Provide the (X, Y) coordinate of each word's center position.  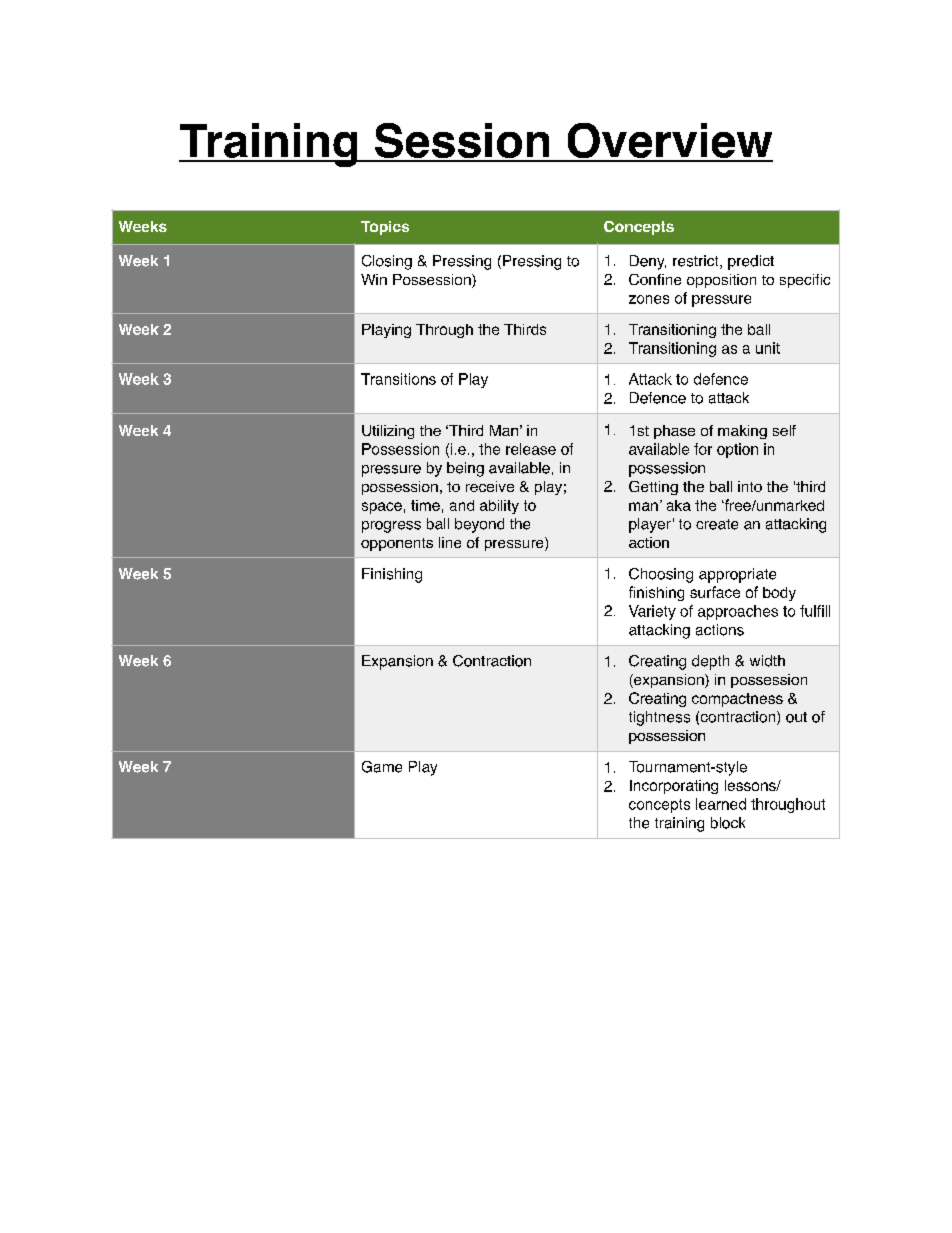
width (767, 661)
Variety (652, 612)
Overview (669, 142)
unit (768, 348)
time (425, 505)
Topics (385, 228)
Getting (653, 488)
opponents (397, 544)
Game (382, 767)
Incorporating (674, 787)
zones (649, 299)
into (750, 486)
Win (374, 279)
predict (751, 262)
